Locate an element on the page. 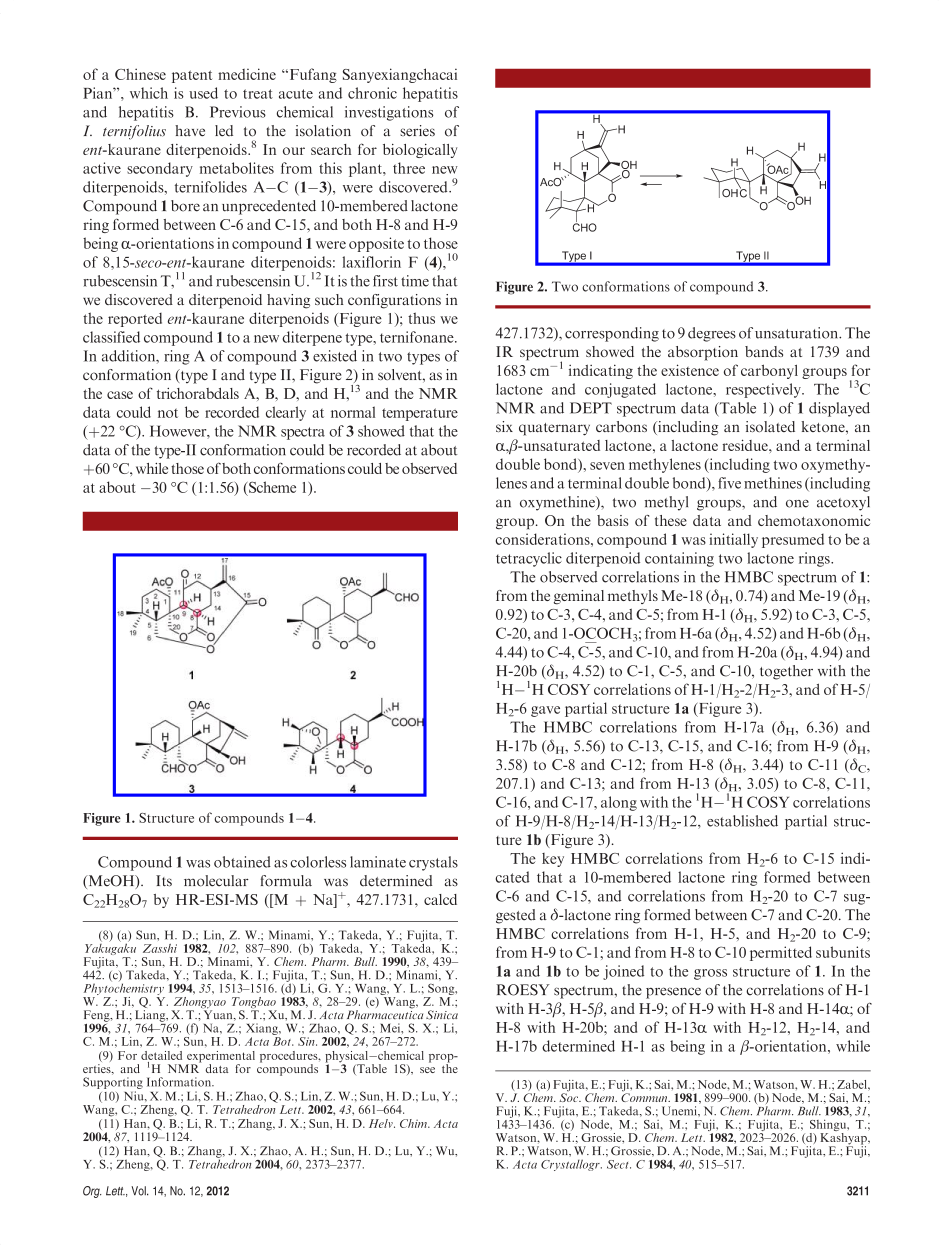  degrees is located at coordinates (712, 334).
